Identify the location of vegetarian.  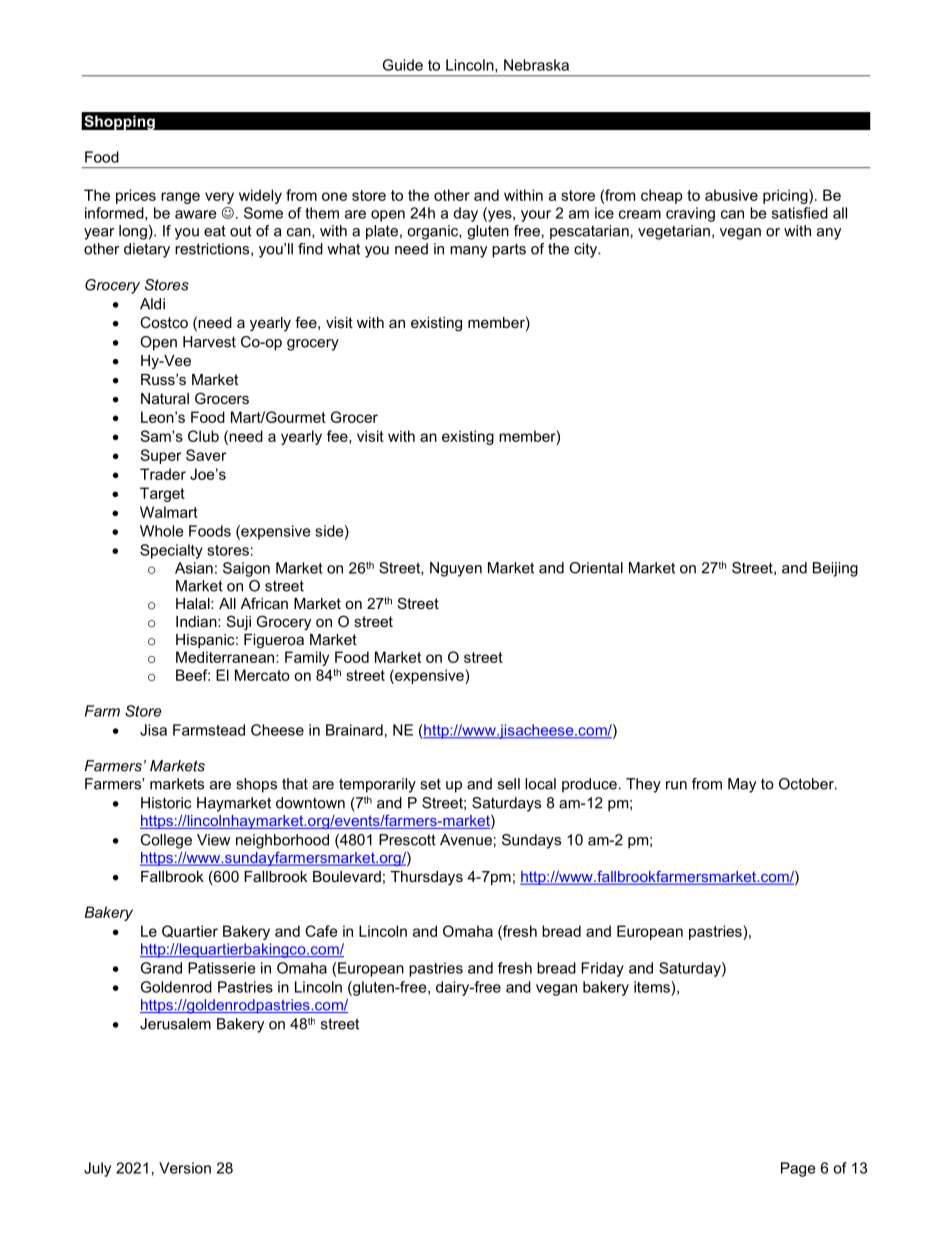
(674, 232).
